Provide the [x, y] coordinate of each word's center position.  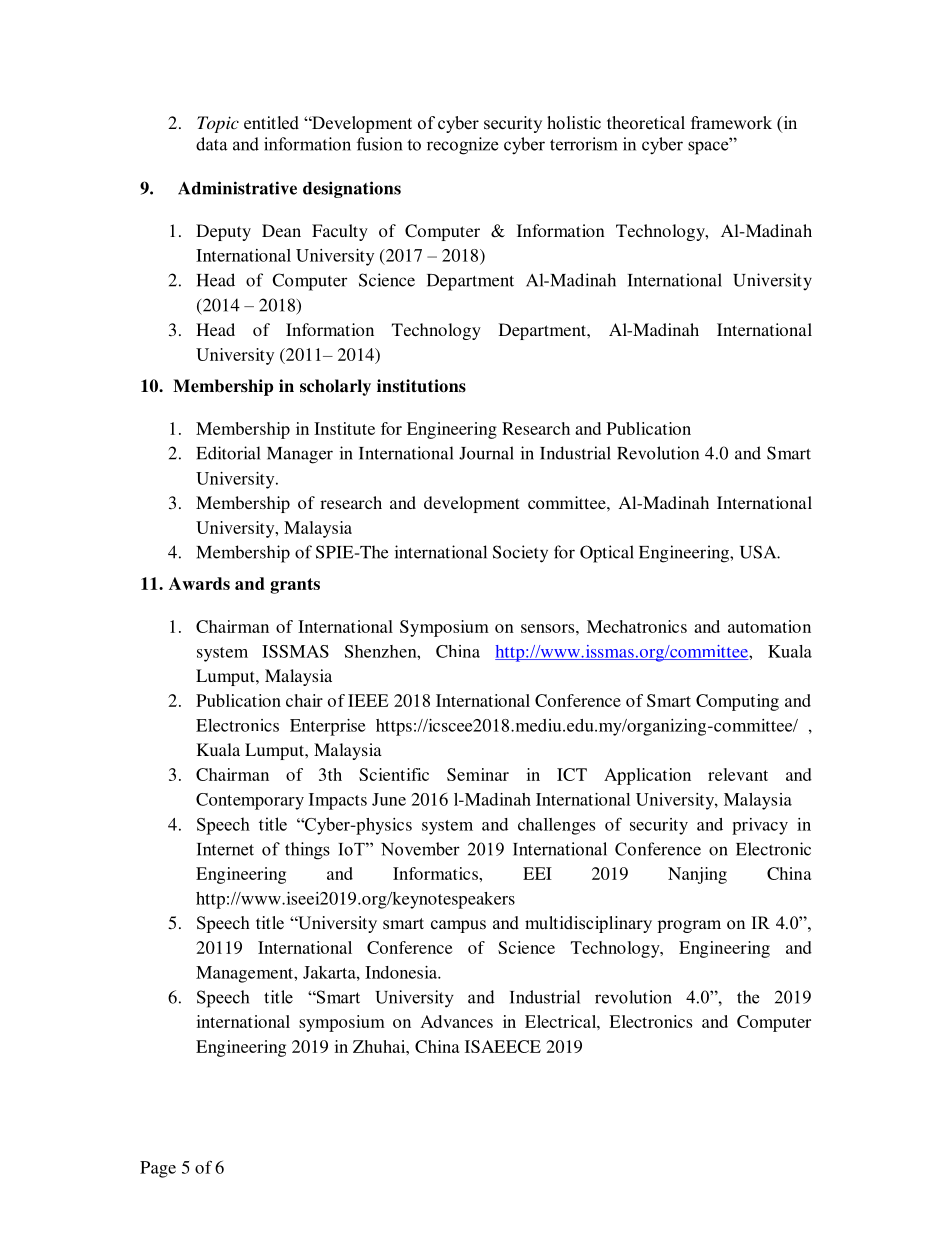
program [689, 926]
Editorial [228, 453]
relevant [738, 774]
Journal [486, 453]
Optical [607, 554]
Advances [457, 1021]
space [709, 147]
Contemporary [250, 801]
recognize [462, 146]
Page [158, 1169]
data [211, 144]
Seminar [478, 774]
